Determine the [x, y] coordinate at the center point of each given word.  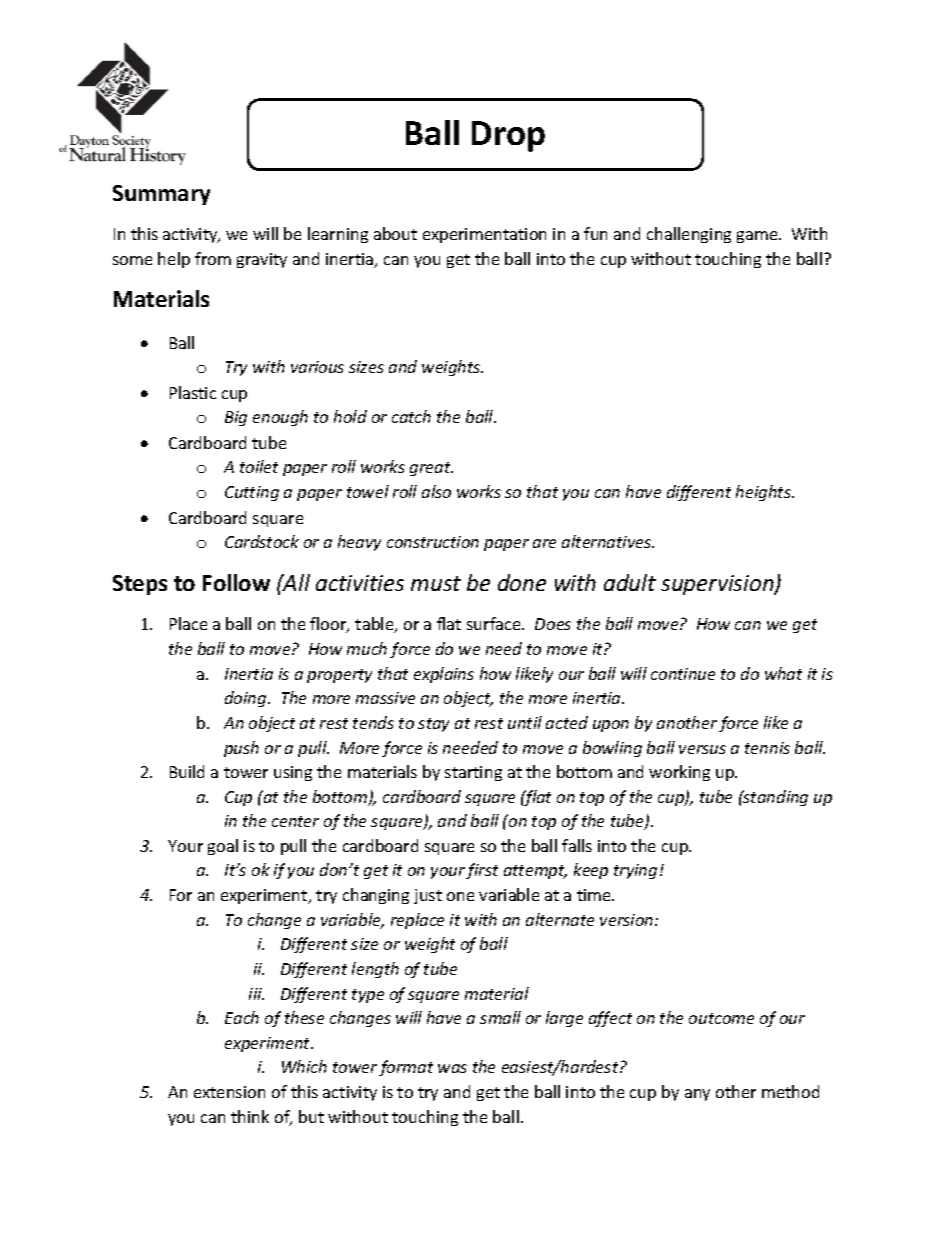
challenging [689, 235]
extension [229, 1092]
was [452, 1068]
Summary [161, 195]
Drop [508, 136]
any [697, 1095]
